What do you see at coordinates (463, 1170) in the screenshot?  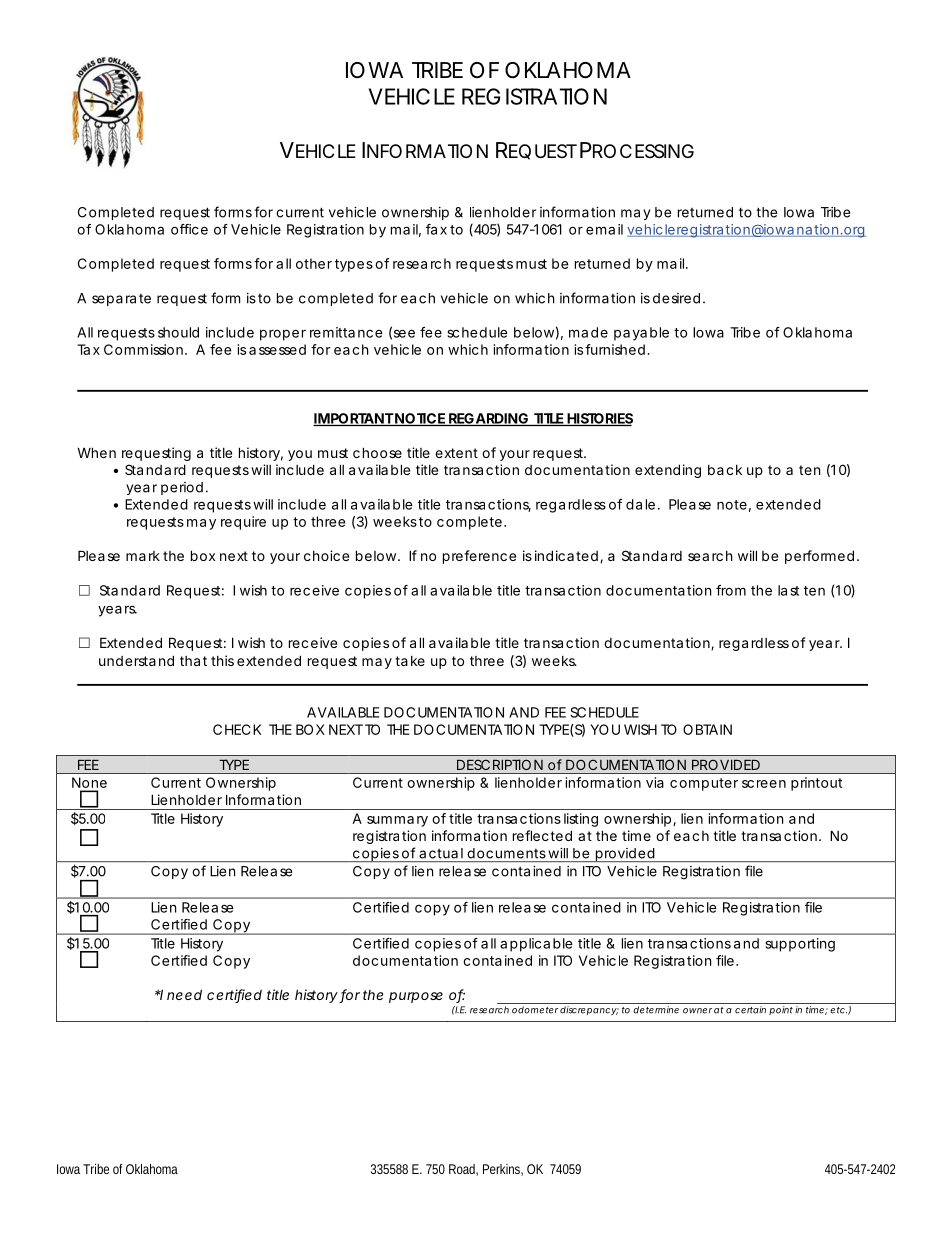 I see `Road` at bounding box center [463, 1170].
